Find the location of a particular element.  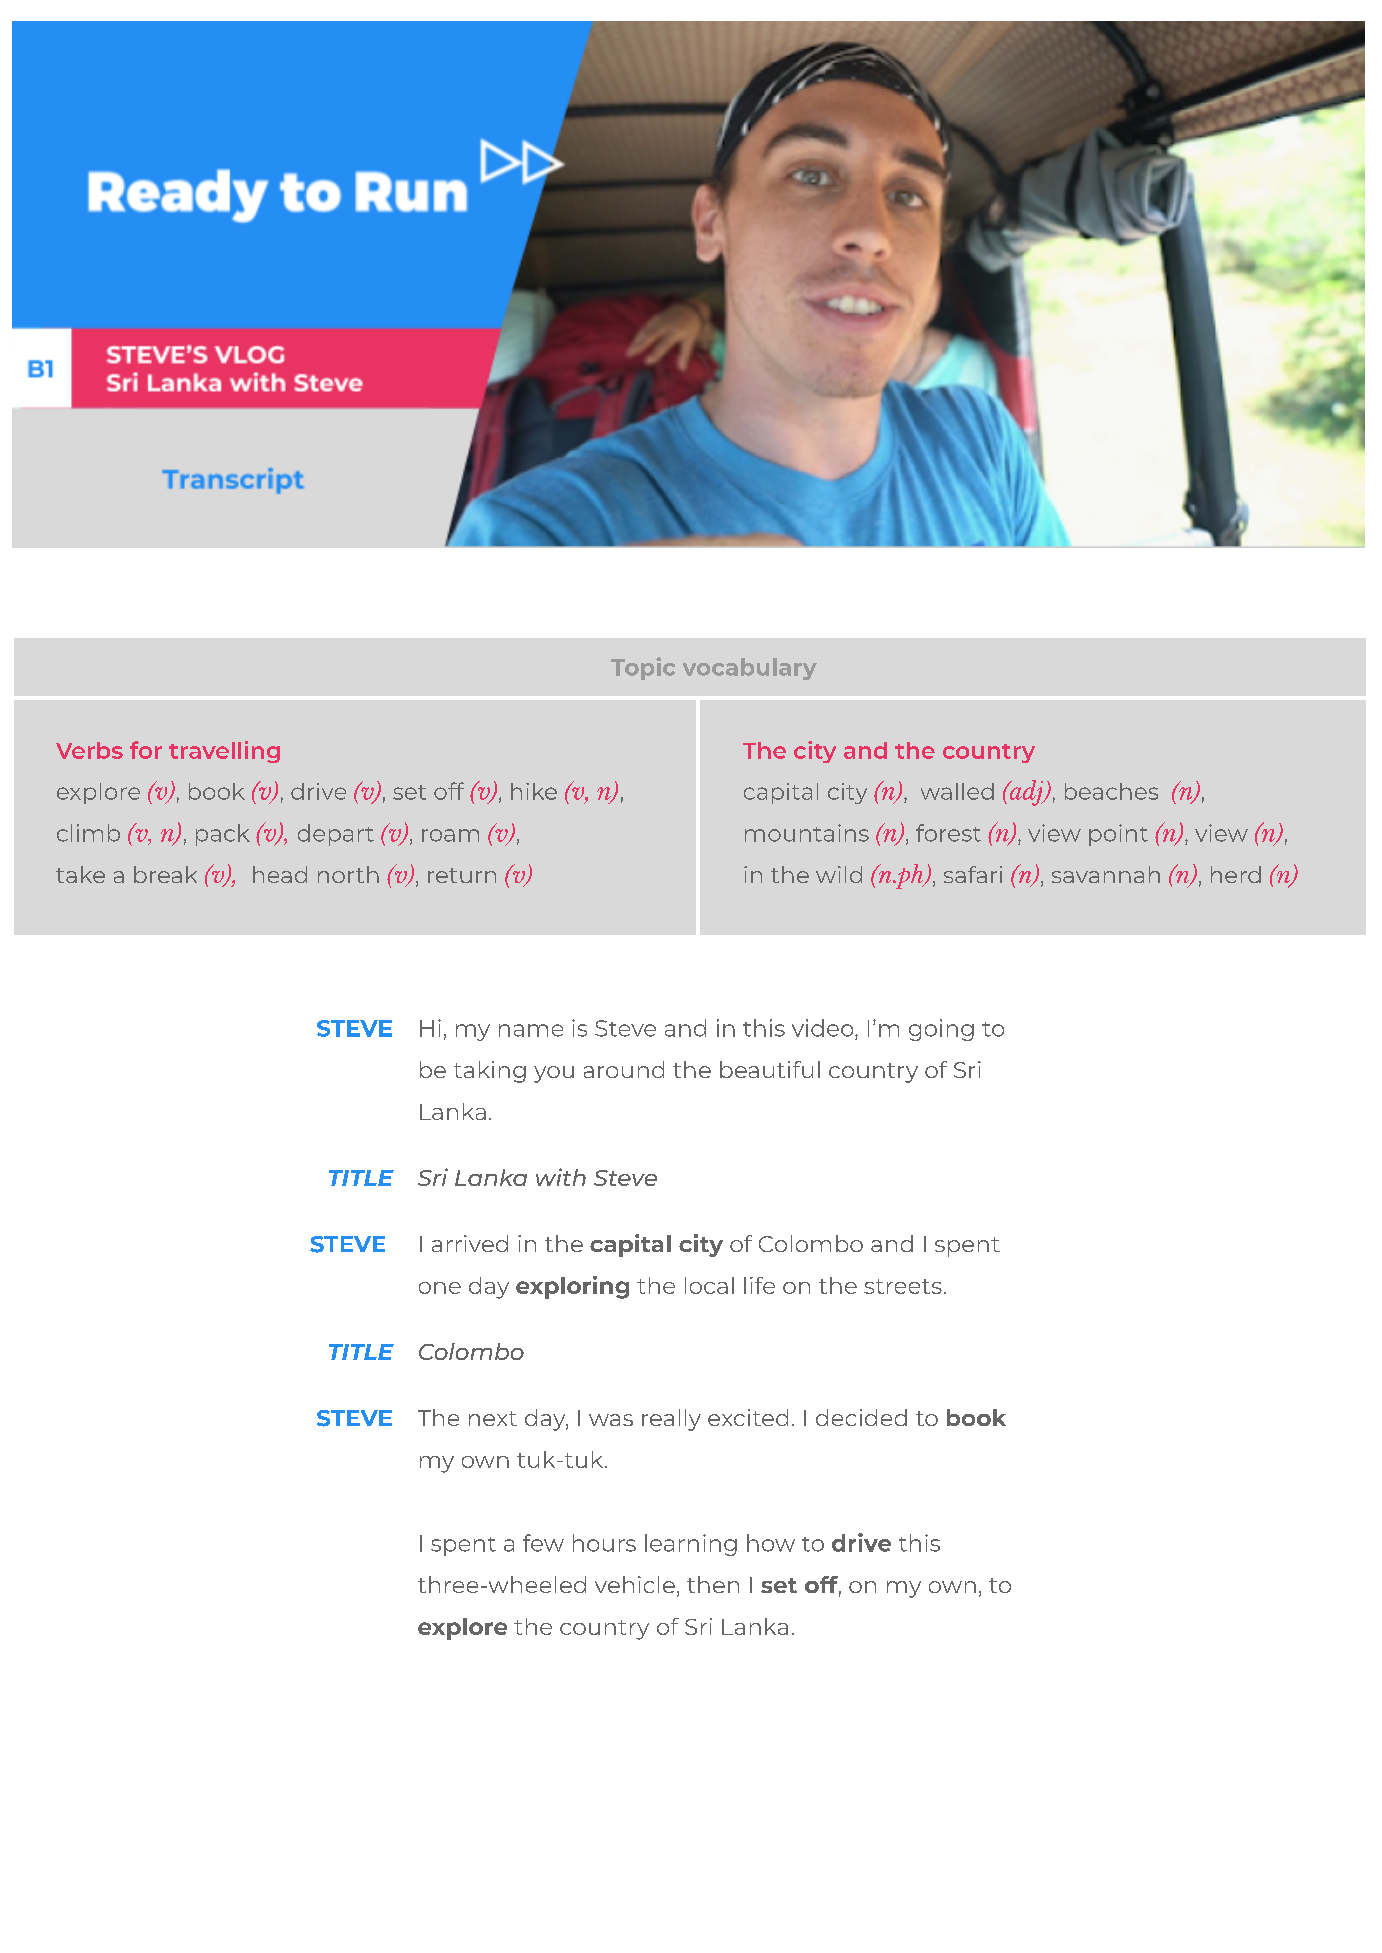

going is located at coordinates (941, 1030).
